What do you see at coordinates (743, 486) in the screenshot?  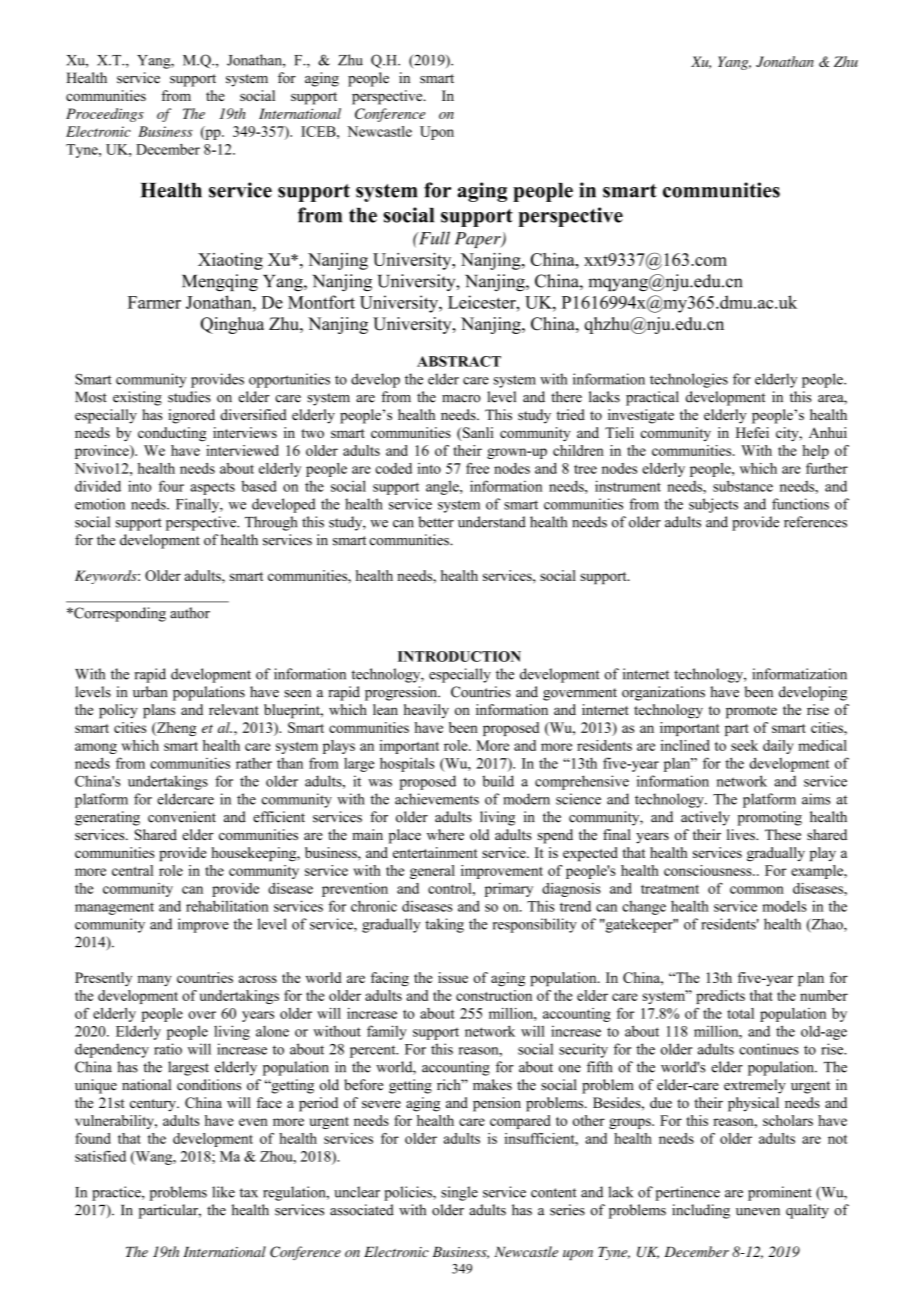 I see `substance` at bounding box center [743, 486].
